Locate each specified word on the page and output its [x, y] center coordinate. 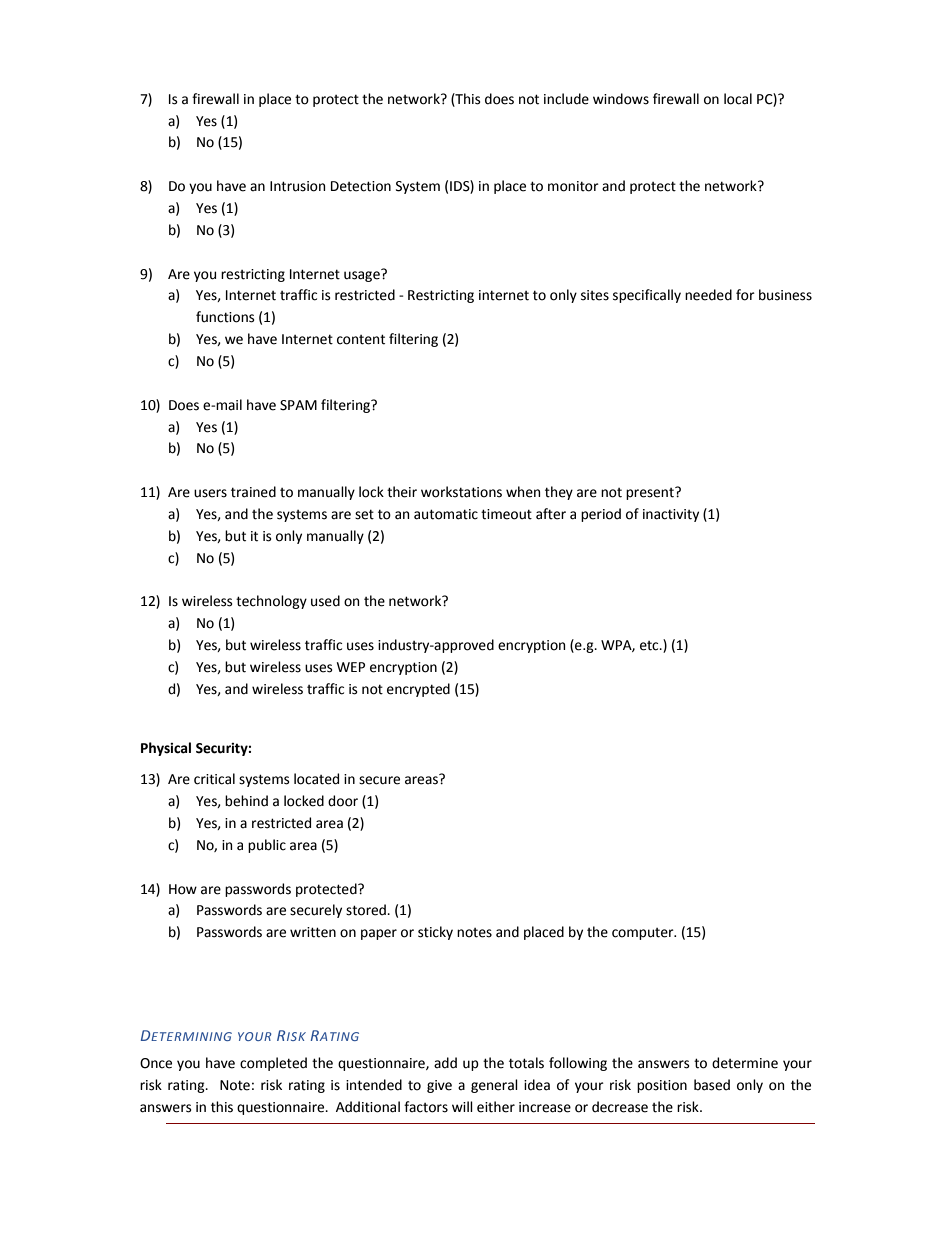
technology [271, 602]
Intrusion [297, 186]
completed [273, 1064]
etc [650, 646]
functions [225, 317]
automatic [446, 514]
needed [708, 295]
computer [644, 934]
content [361, 339]
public [267, 846]
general [494, 1086]
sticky [435, 933]
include [566, 99]
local [738, 99]
